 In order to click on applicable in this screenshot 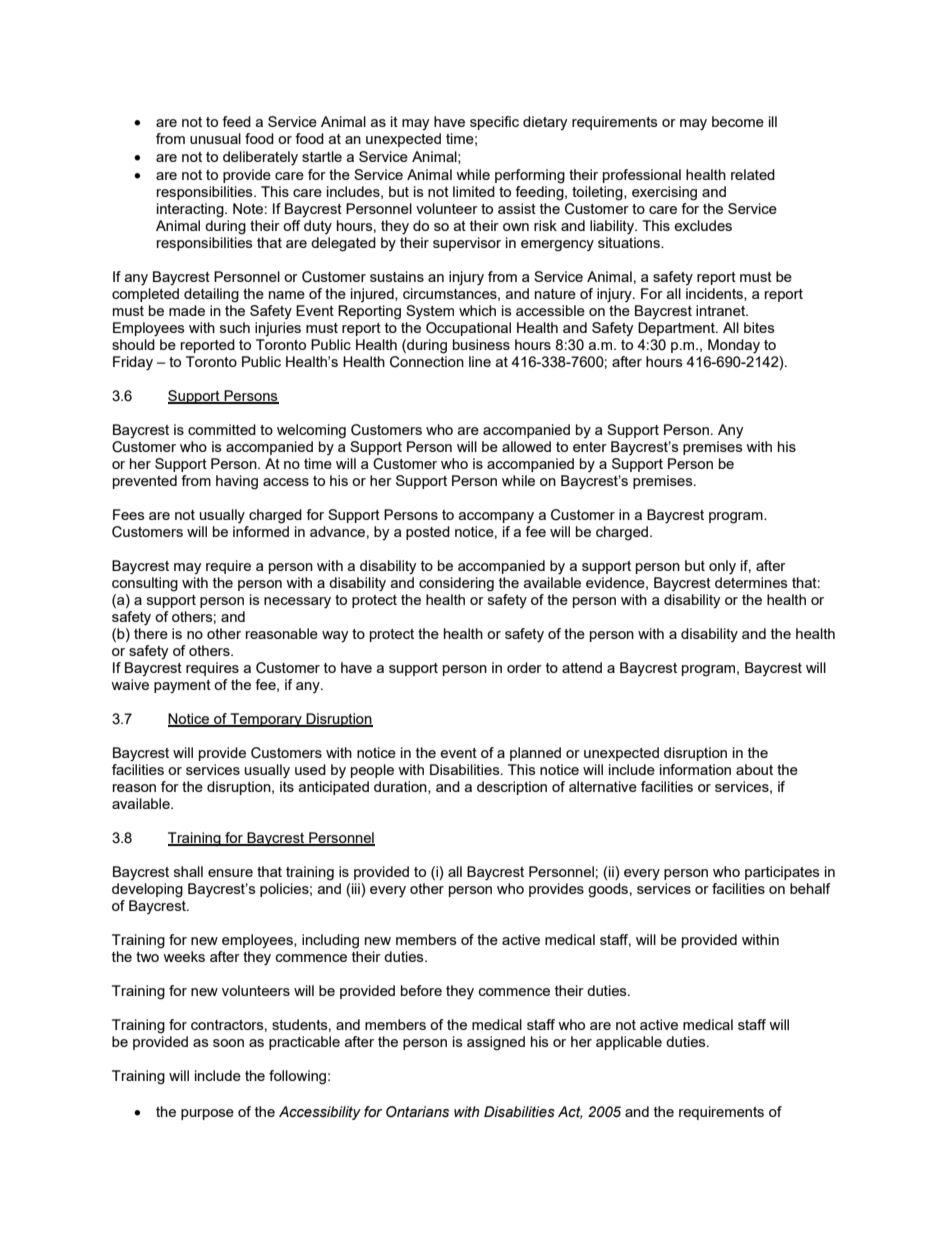, I will do `click(629, 1043)`.
